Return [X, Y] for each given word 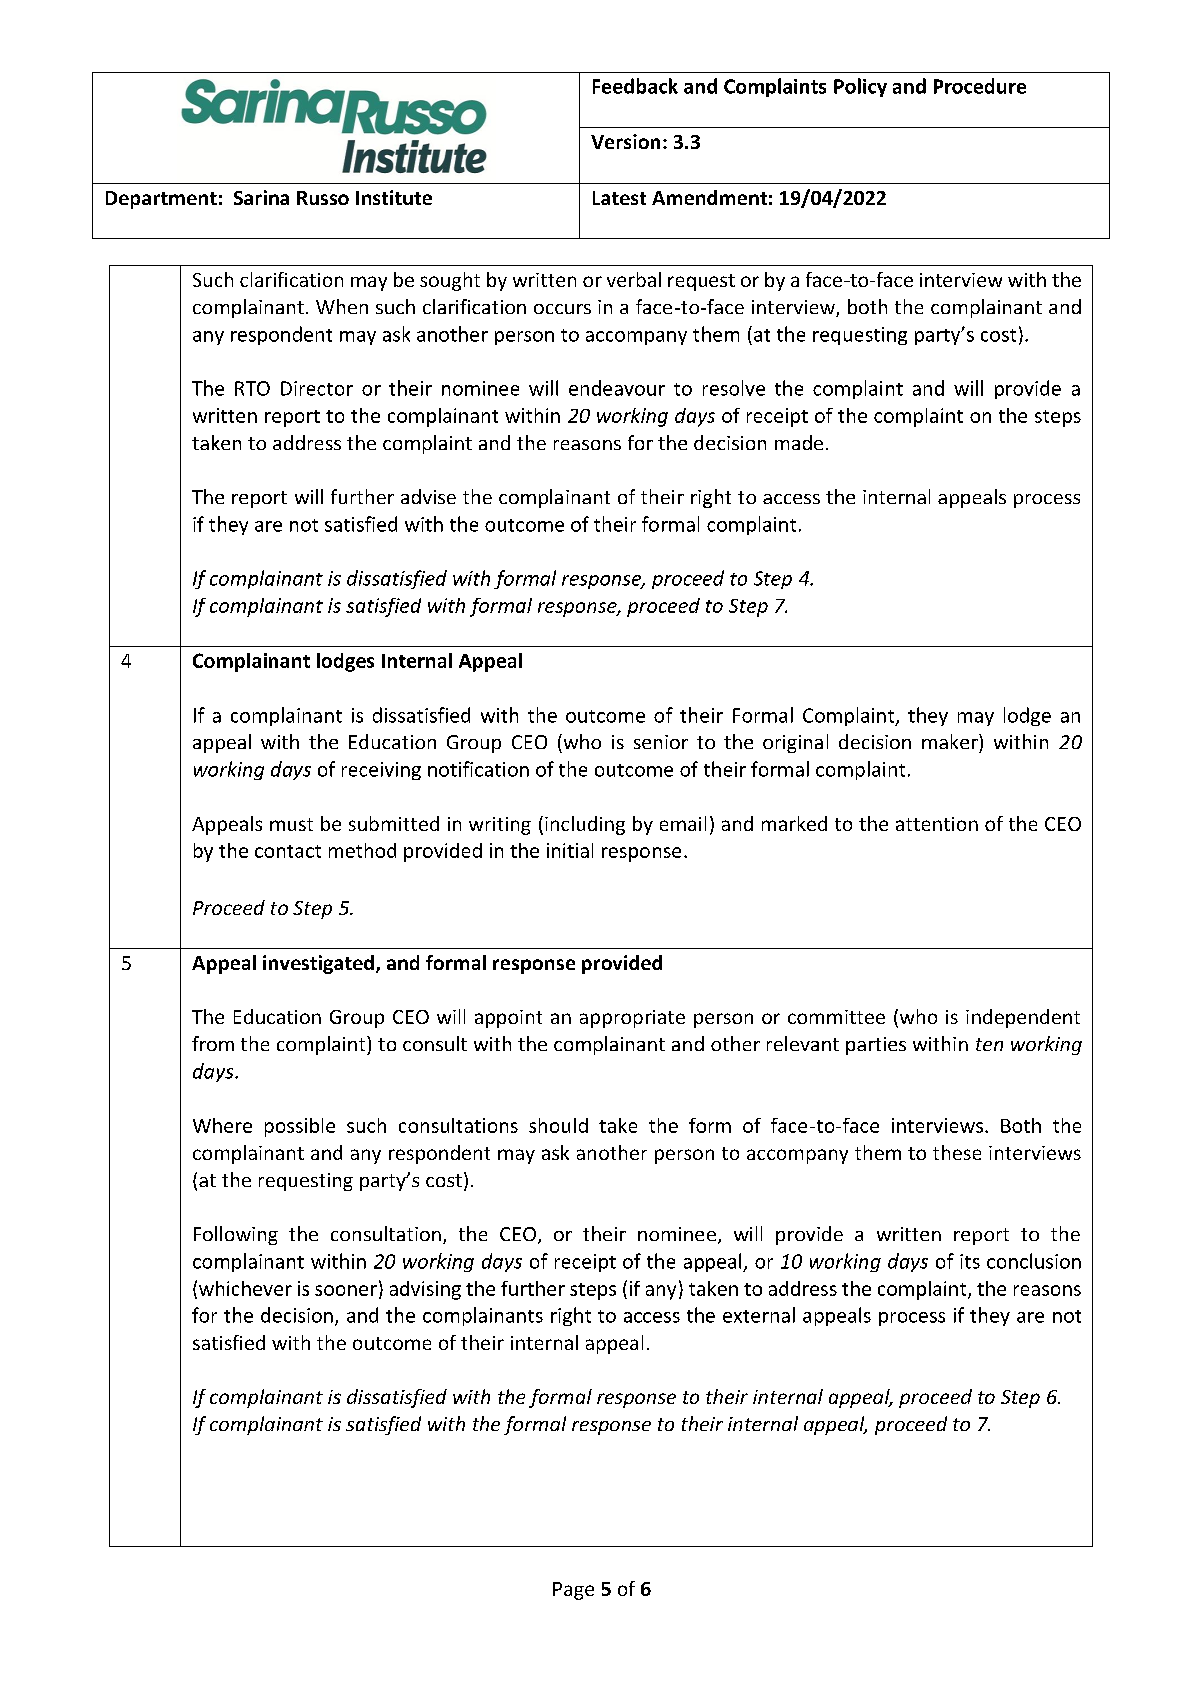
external [759, 1315]
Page [573, 1591]
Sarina [261, 197]
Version [625, 141]
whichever [245, 1288]
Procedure [980, 86]
